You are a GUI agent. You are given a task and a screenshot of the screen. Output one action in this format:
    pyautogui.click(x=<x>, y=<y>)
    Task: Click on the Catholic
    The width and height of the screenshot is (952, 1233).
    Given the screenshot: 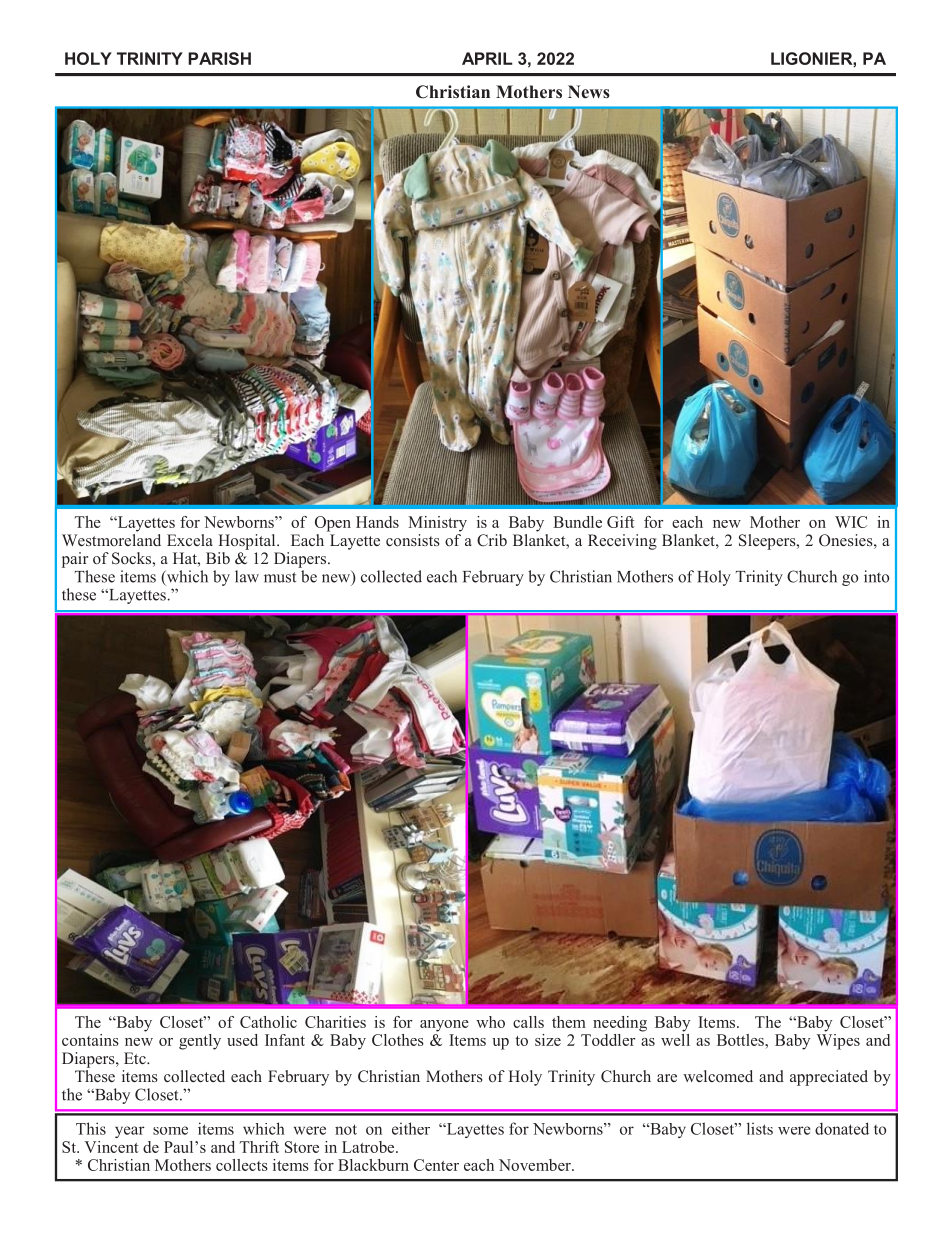 What is the action you would take?
    pyautogui.click(x=268, y=1022)
